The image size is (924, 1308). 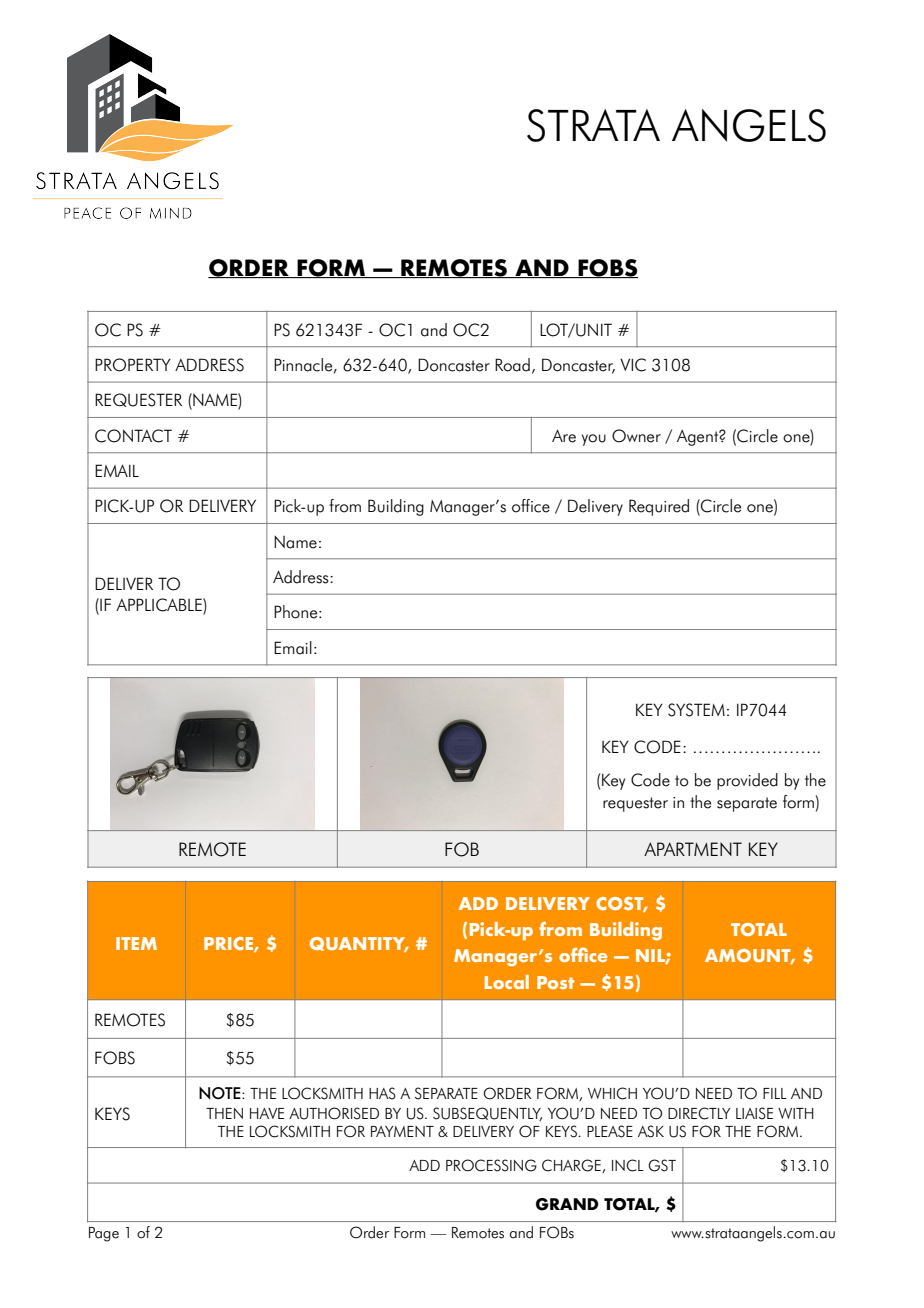 What do you see at coordinates (775, 1093) in the document?
I see `FILL` at bounding box center [775, 1093].
